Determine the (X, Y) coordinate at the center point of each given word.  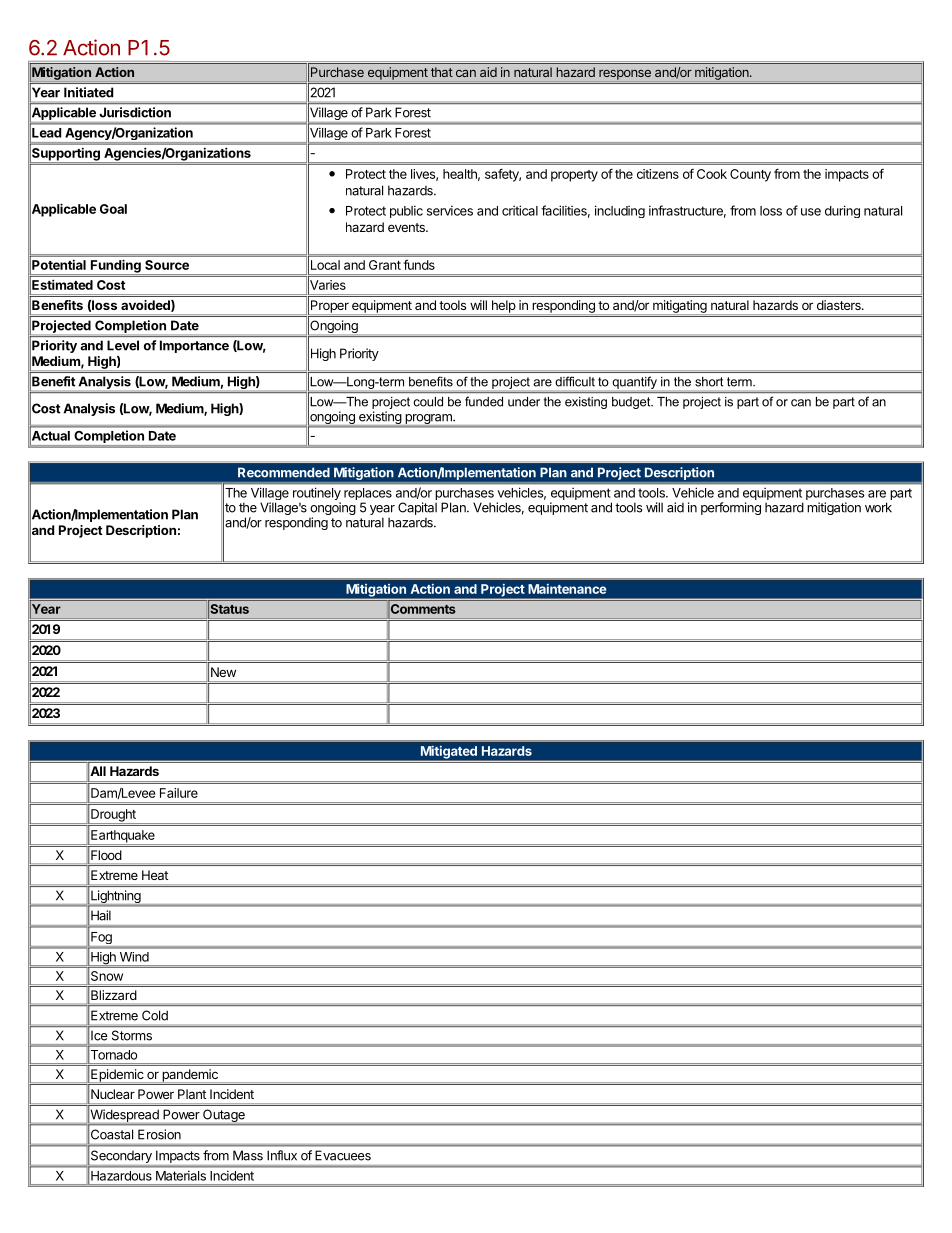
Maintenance (567, 589)
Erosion (159, 1134)
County (750, 175)
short (709, 382)
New (223, 672)
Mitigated (449, 752)
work (878, 507)
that (442, 72)
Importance (194, 346)
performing (731, 508)
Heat (155, 875)
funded (484, 402)
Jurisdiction (135, 112)
